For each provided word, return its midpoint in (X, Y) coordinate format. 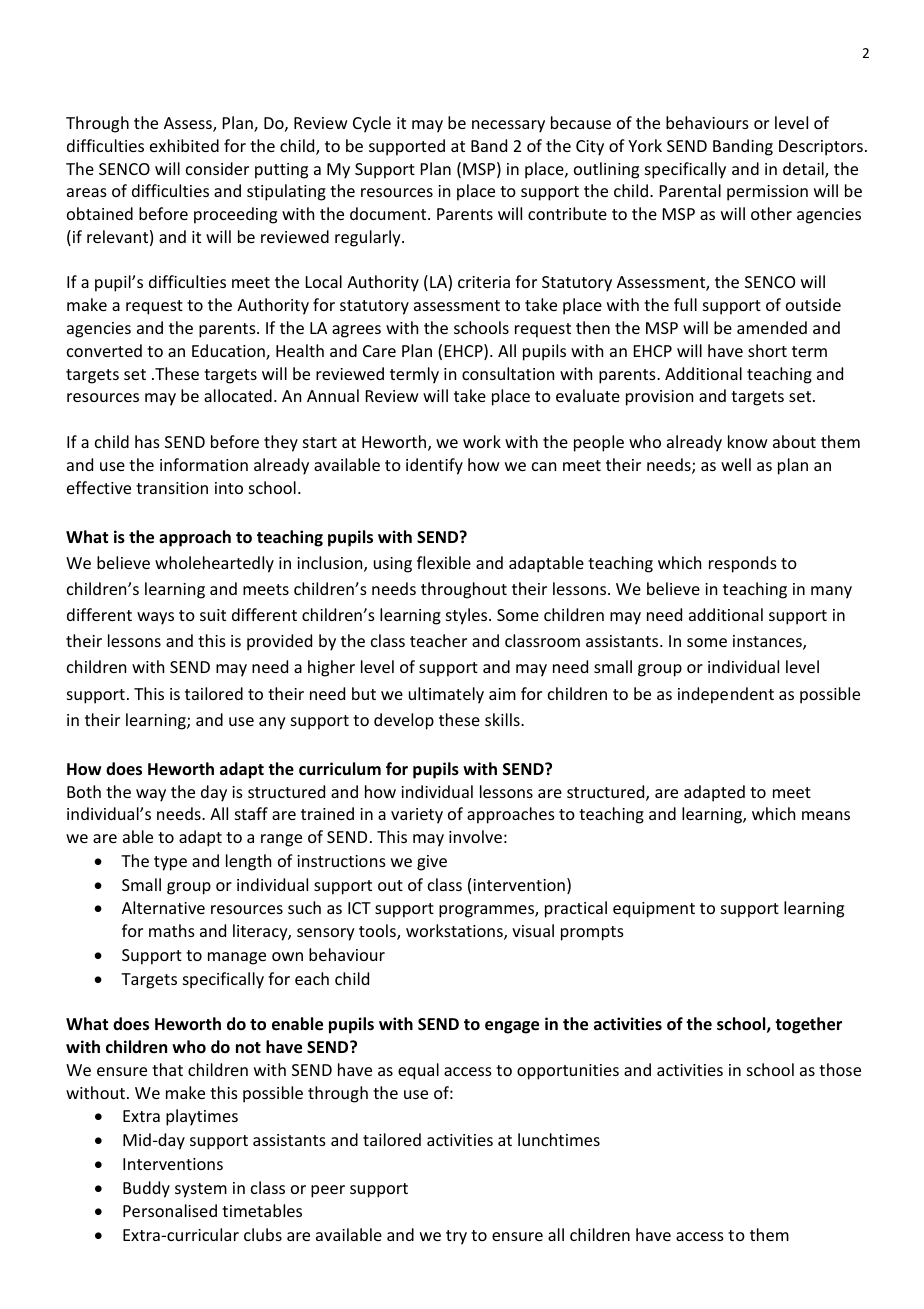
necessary (508, 126)
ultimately (446, 695)
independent (726, 695)
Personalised (170, 1210)
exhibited (184, 145)
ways (155, 618)
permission (767, 193)
